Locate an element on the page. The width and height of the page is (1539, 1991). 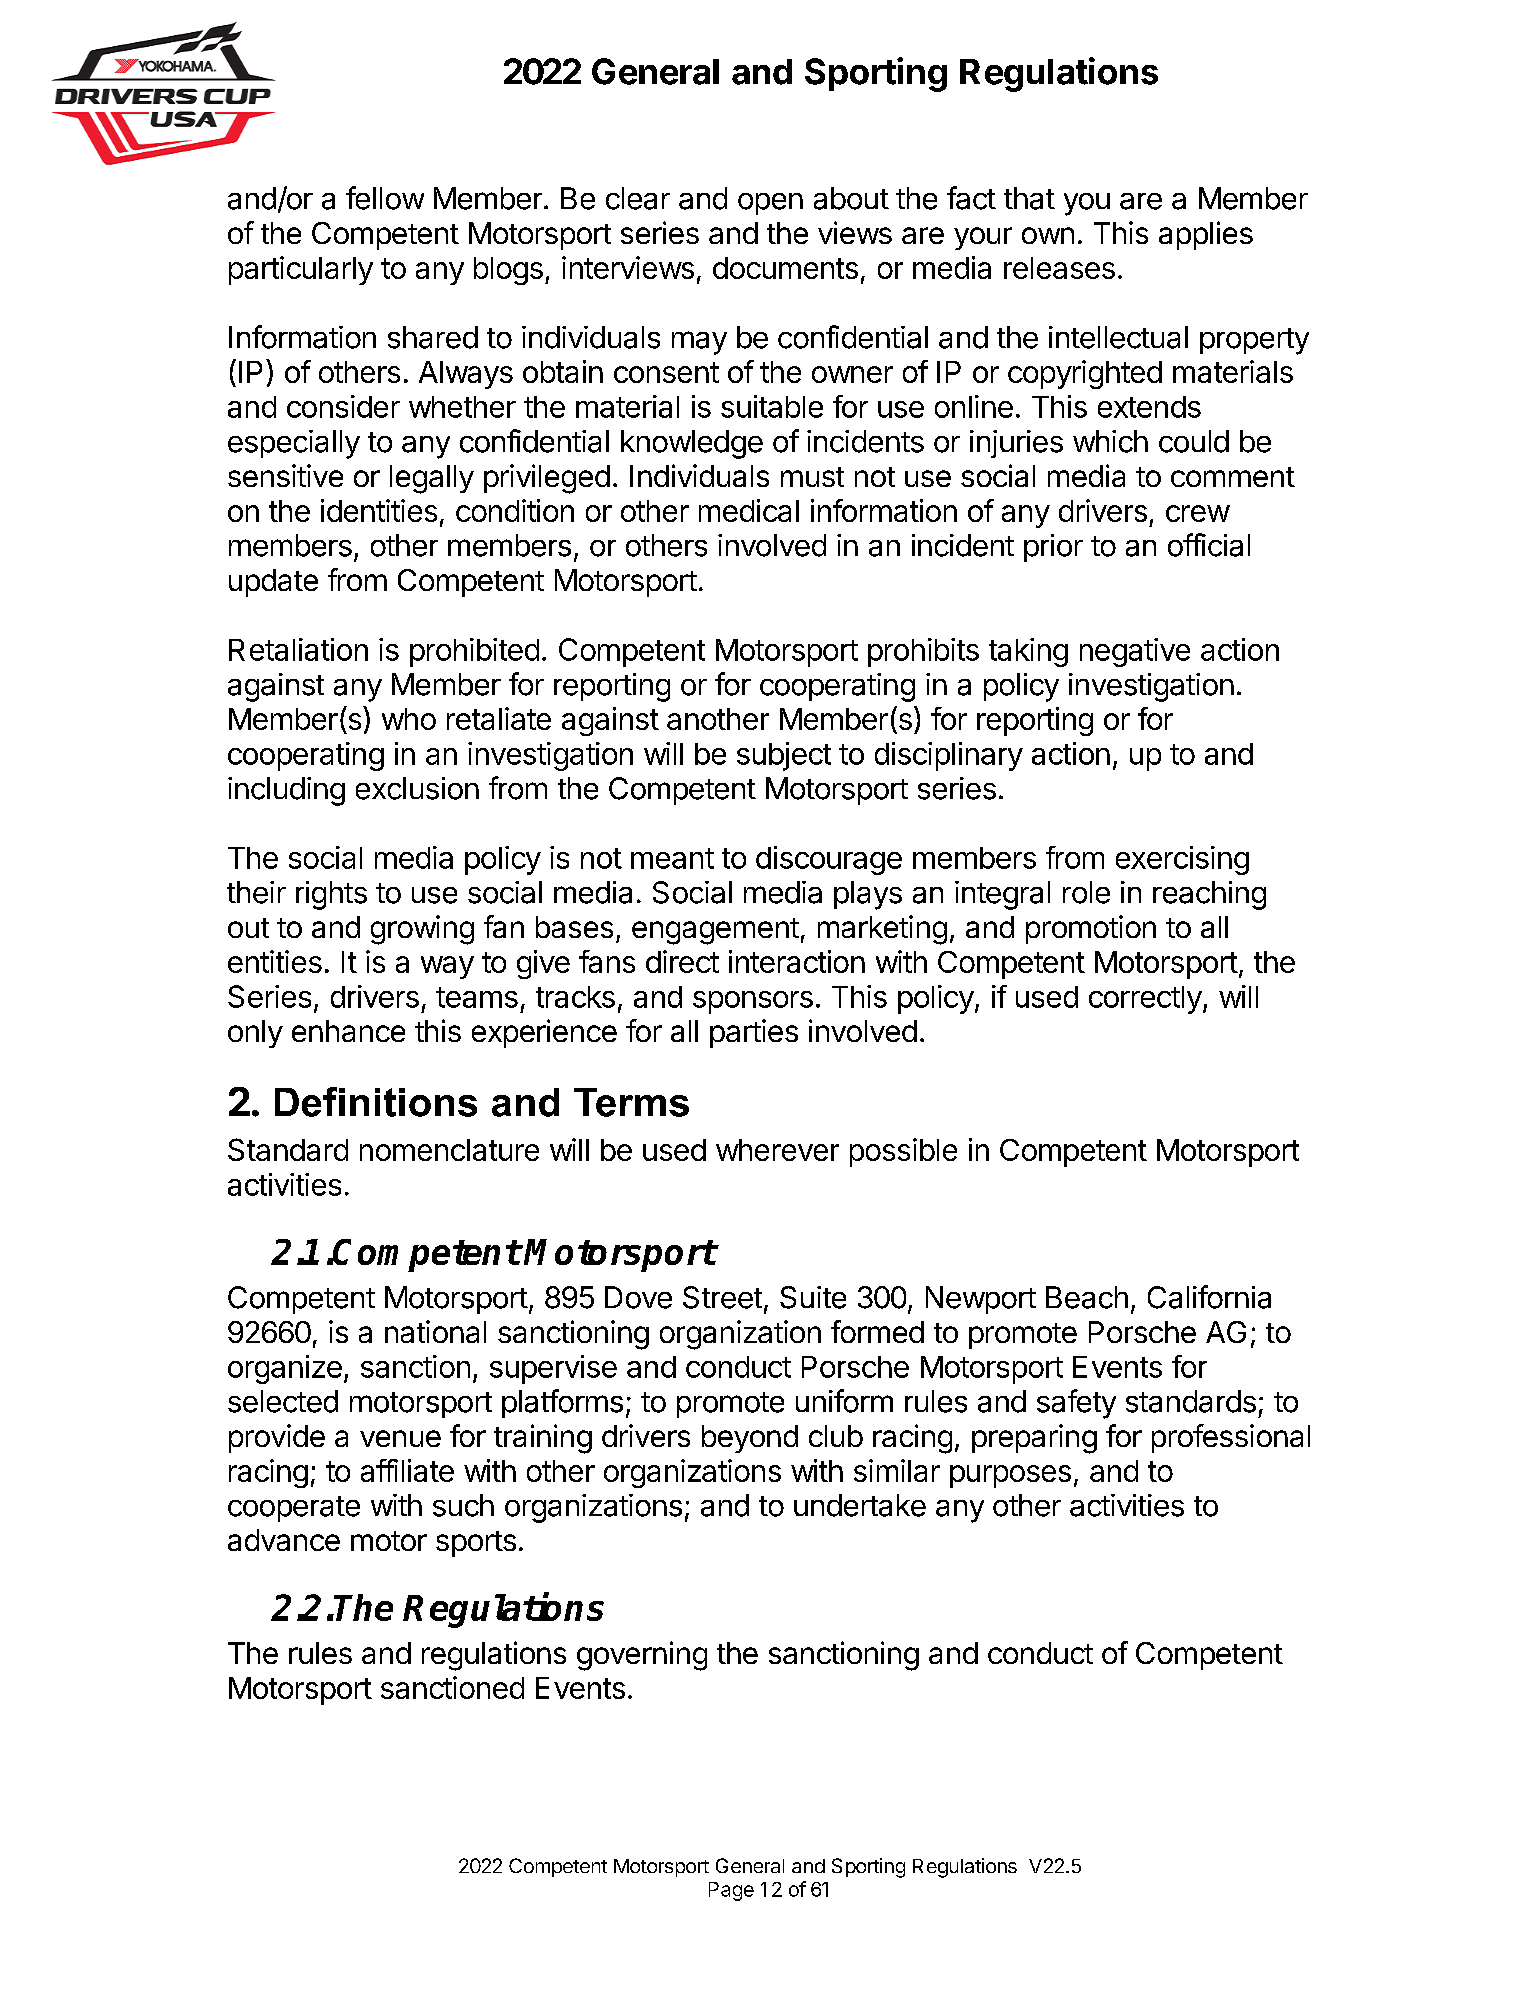
safety is located at coordinates (1076, 1404).
